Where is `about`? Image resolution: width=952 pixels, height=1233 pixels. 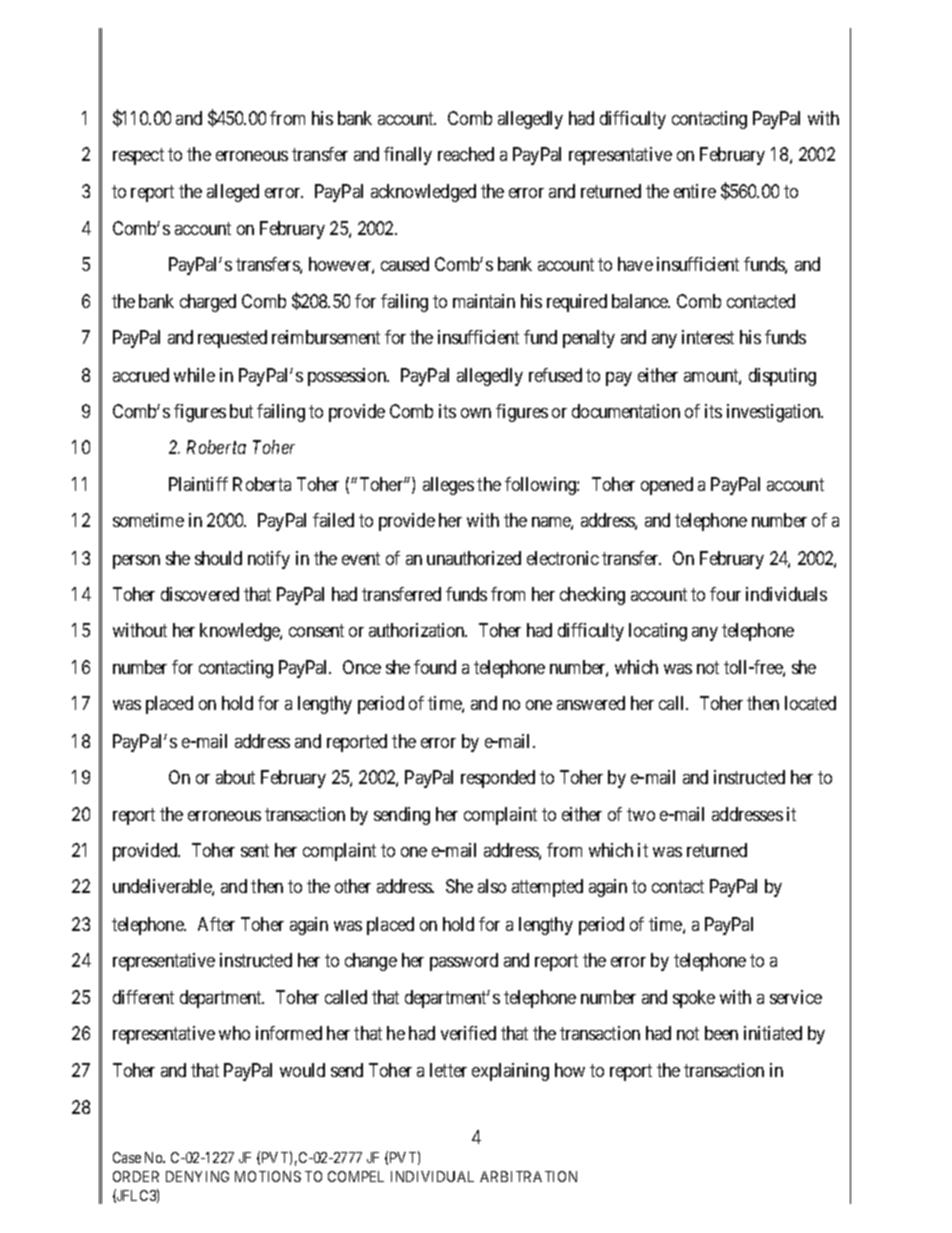 about is located at coordinates (235, 777).
